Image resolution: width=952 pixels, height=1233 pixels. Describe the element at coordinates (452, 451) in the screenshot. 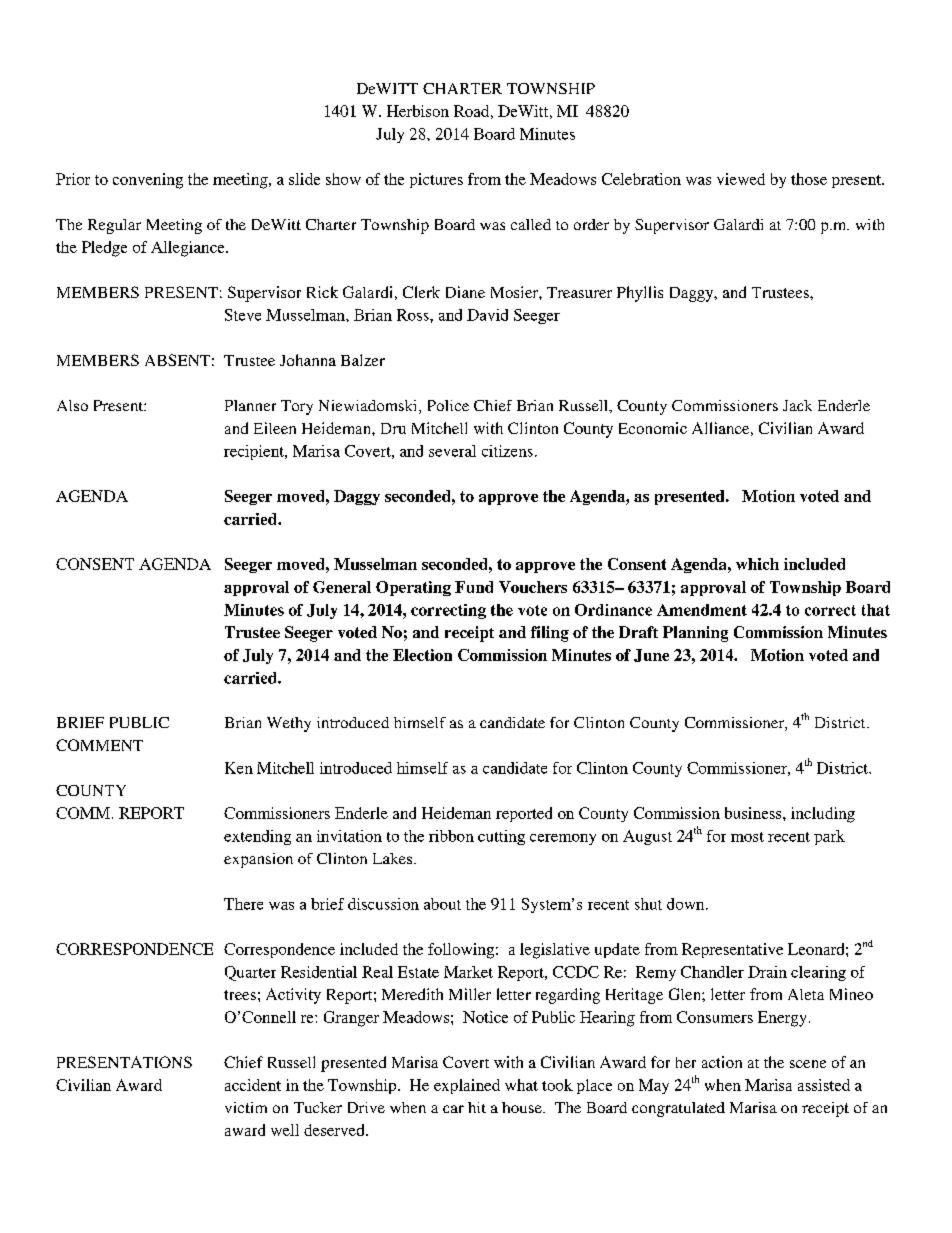

I see `several` at that location.
